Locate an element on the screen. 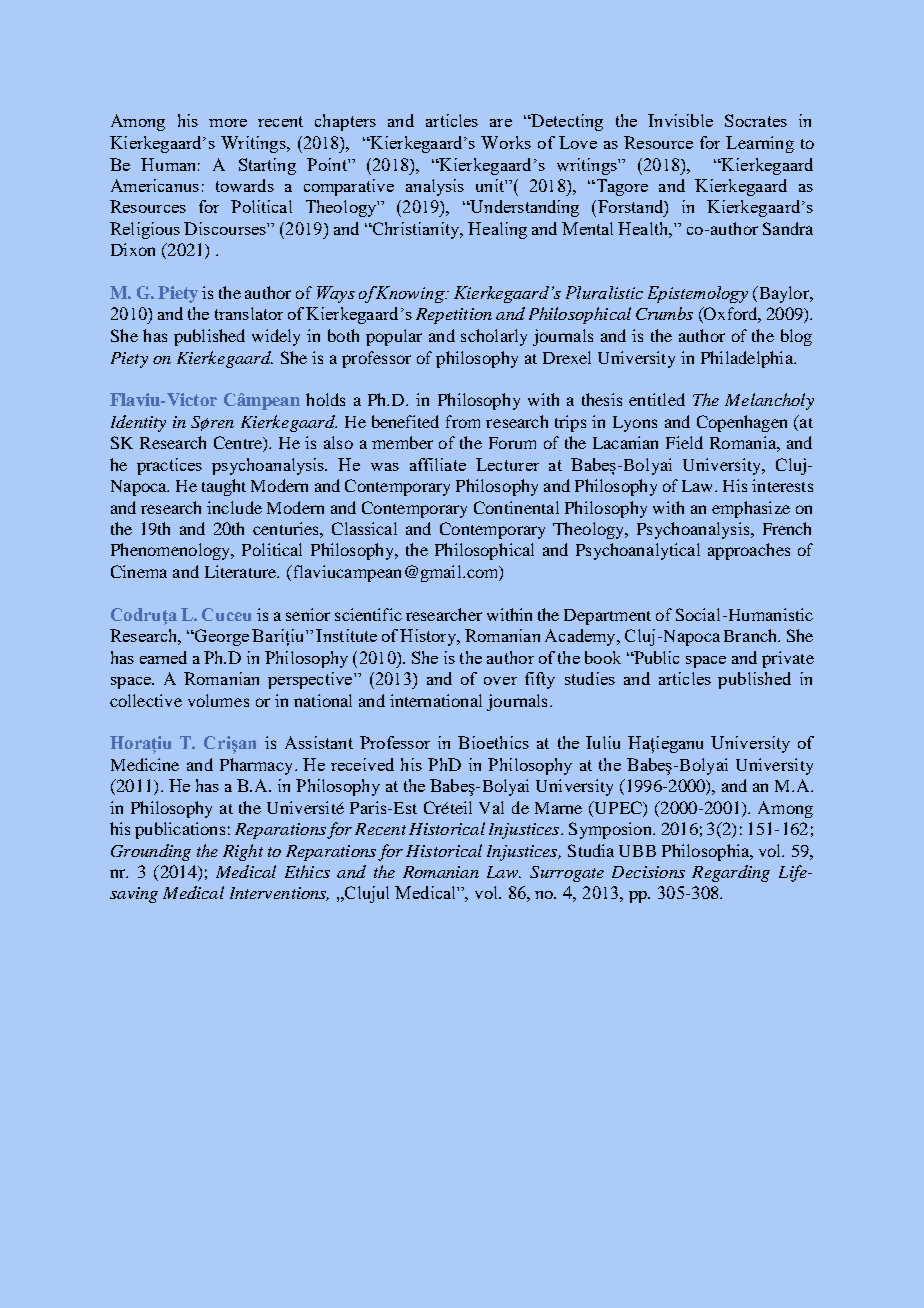  private is located at coordinates (788, 659).
